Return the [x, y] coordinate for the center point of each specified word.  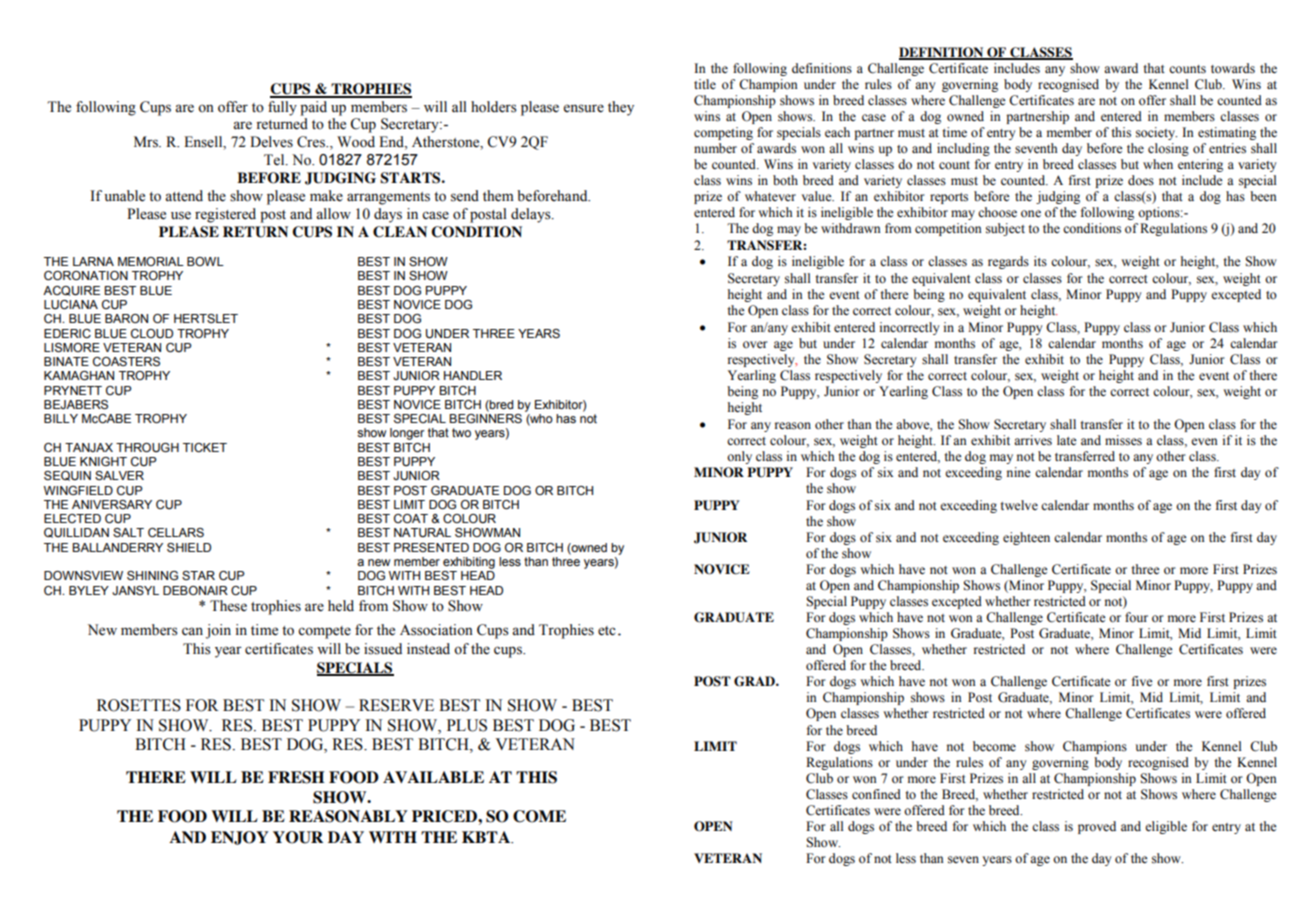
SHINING [152, 575]
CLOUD [152, 333]
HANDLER [473, 375]
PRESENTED [431, 547]
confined [876, 794]
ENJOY [240, 838]
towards [1233, 68]
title [705, 84]
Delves [271, 142]
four [1136, 617]
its [1040, 261]
